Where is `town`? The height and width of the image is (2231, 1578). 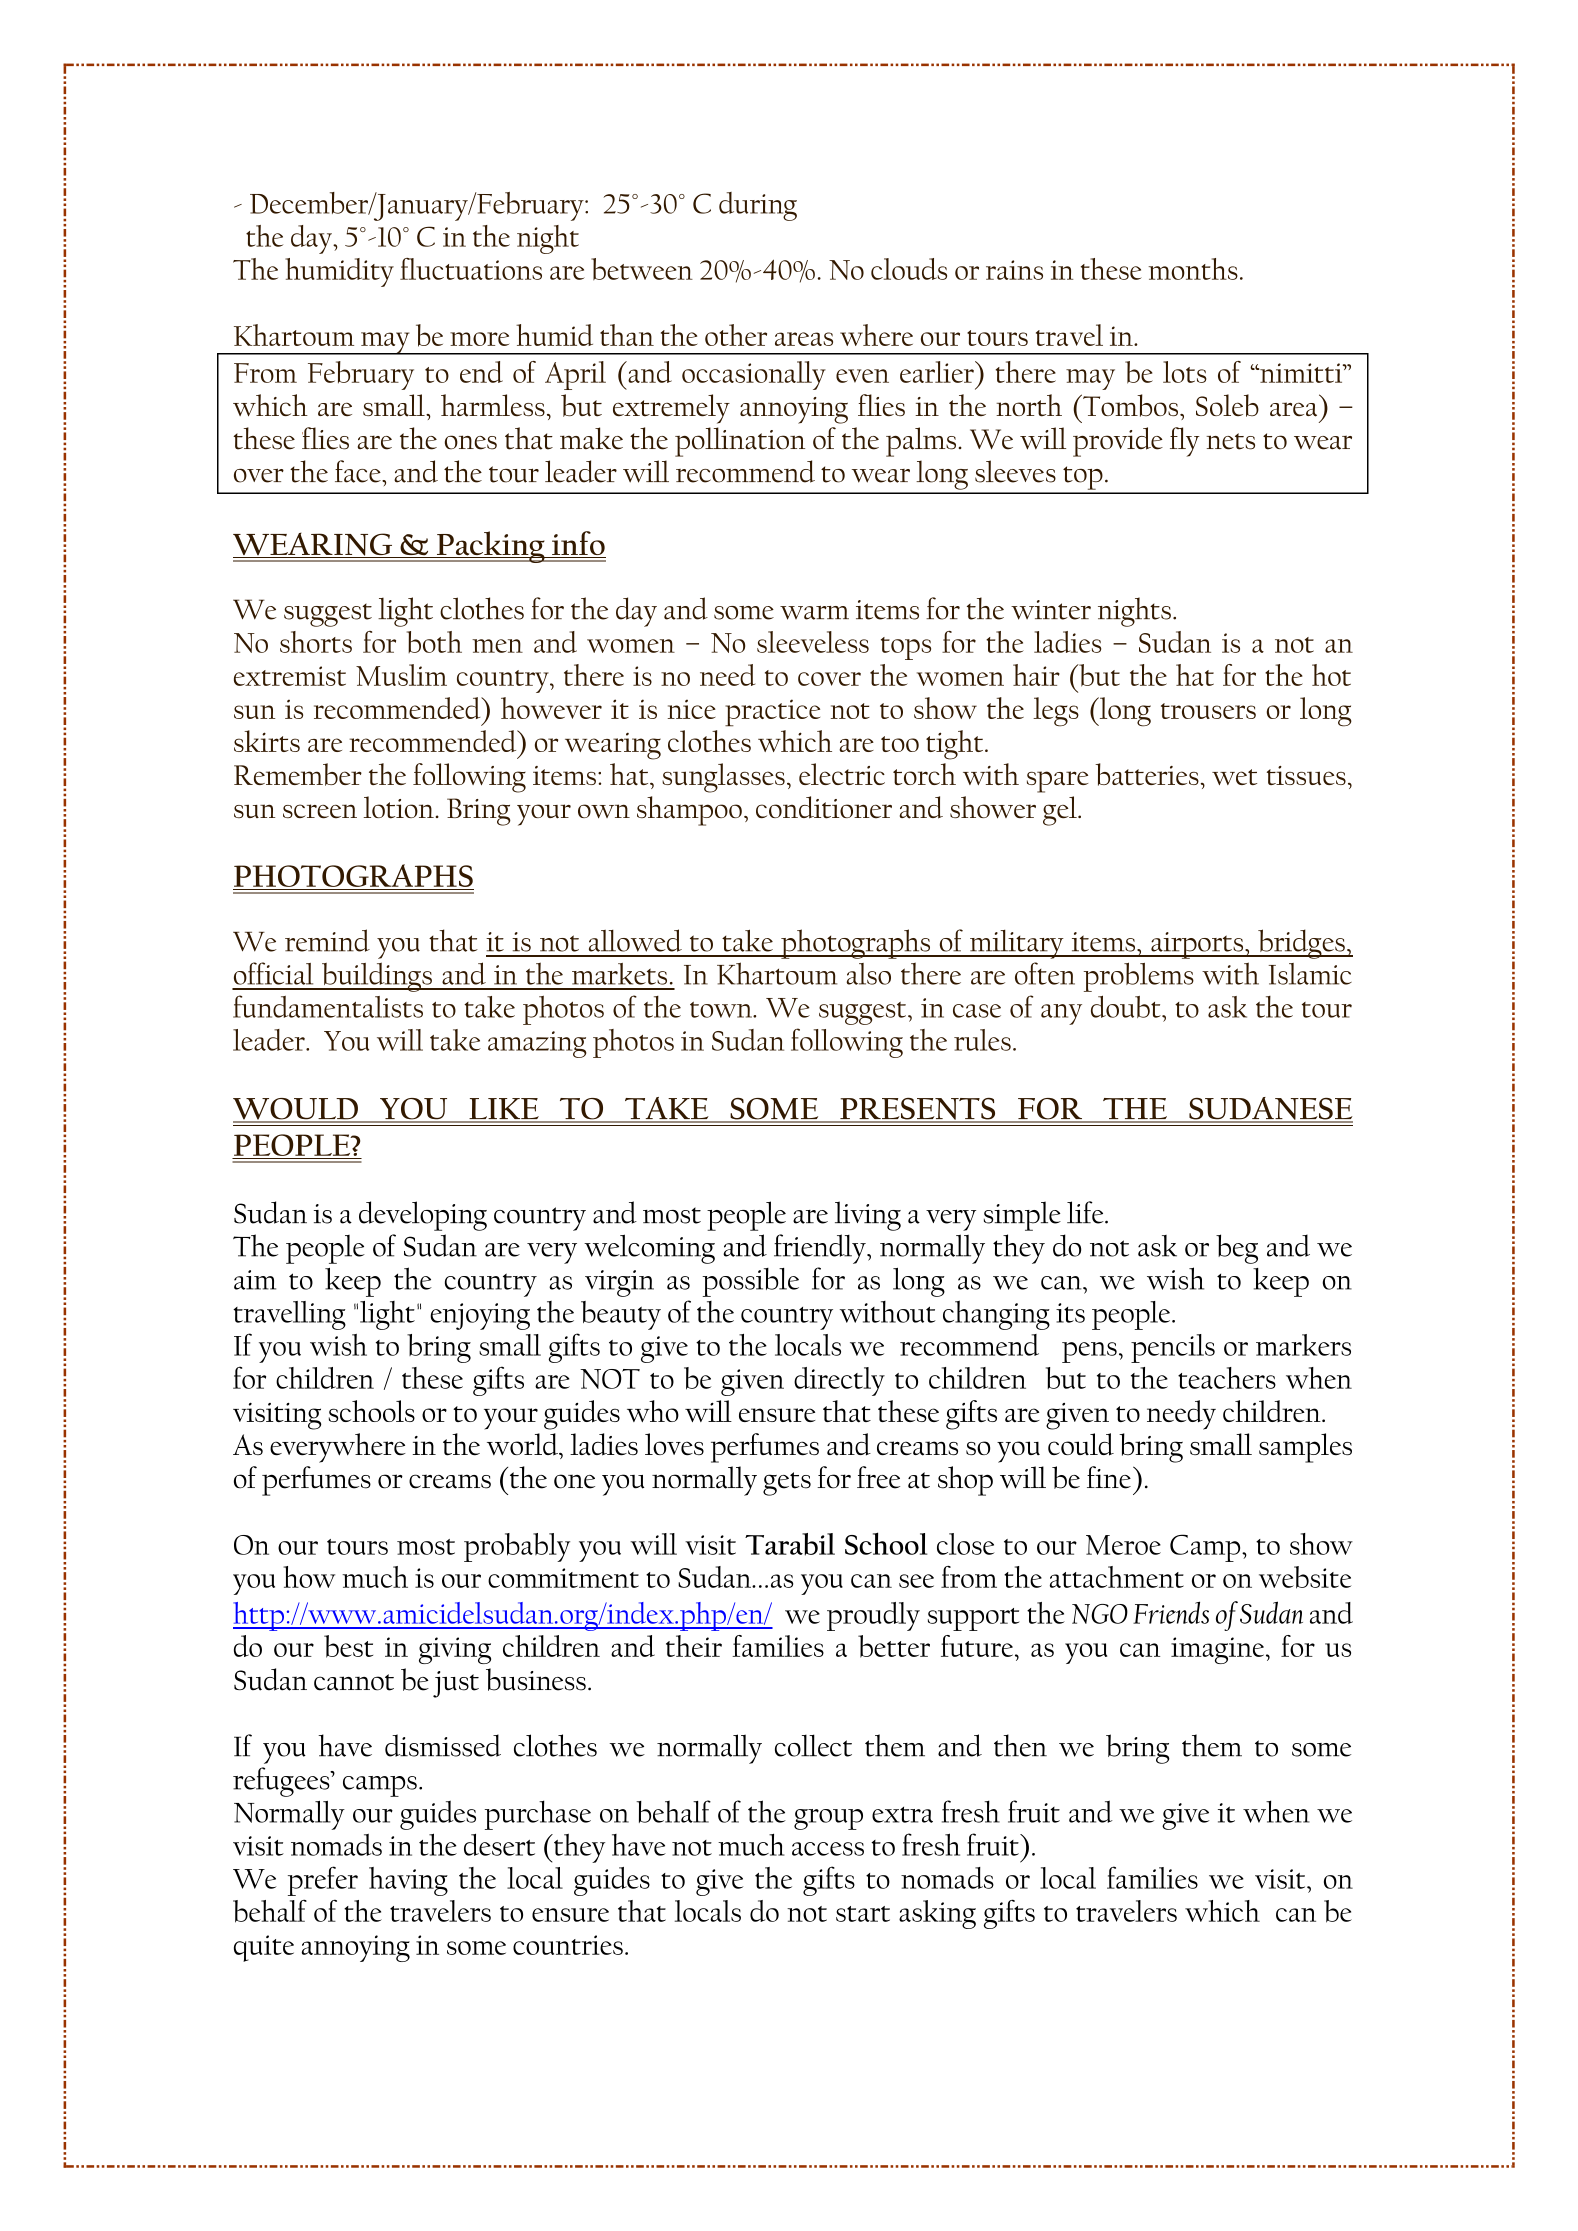 town is located at coordinates (722, 1010).
